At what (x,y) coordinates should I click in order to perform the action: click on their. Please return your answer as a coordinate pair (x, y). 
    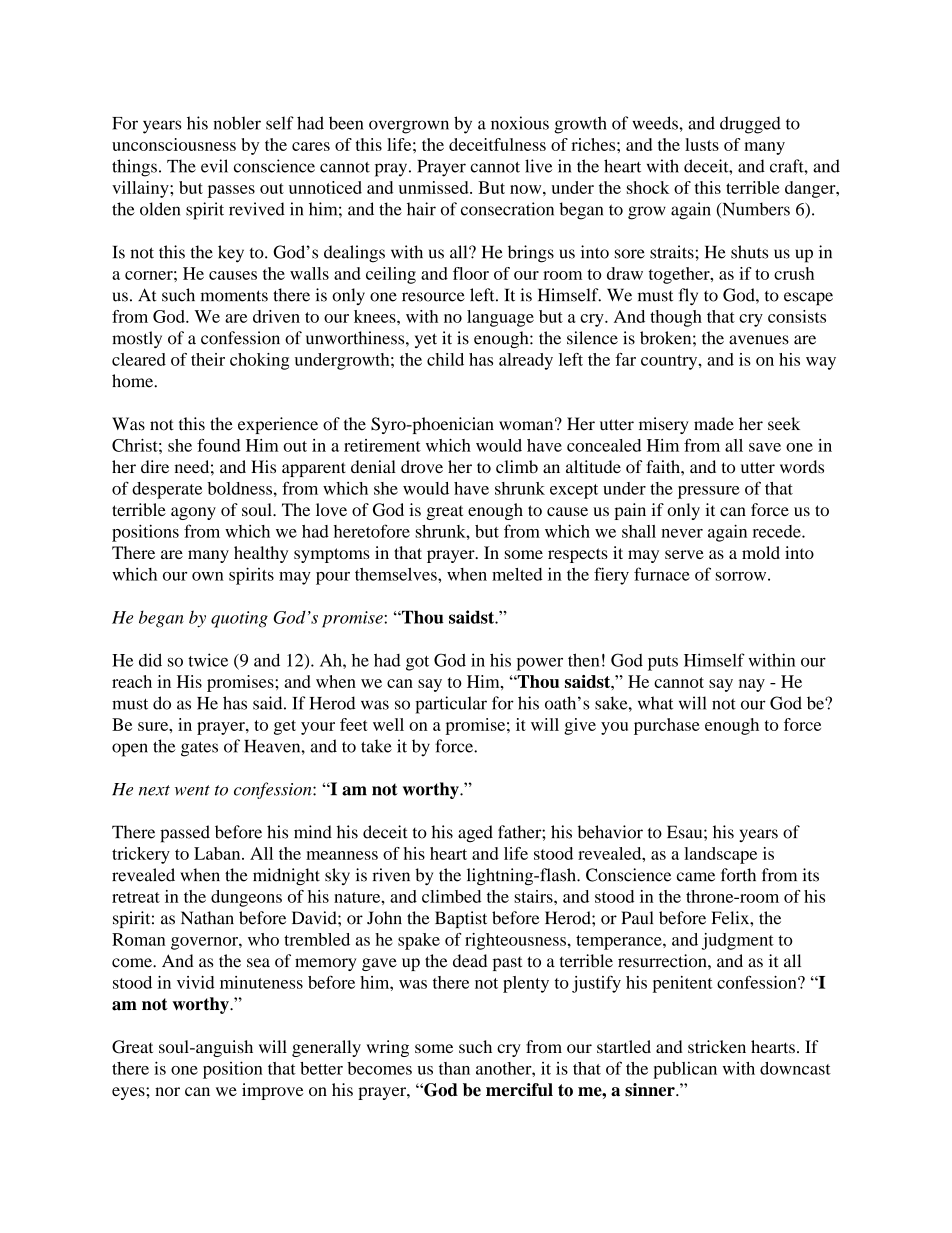
    Looking at the image, I should click on (208, 359).
